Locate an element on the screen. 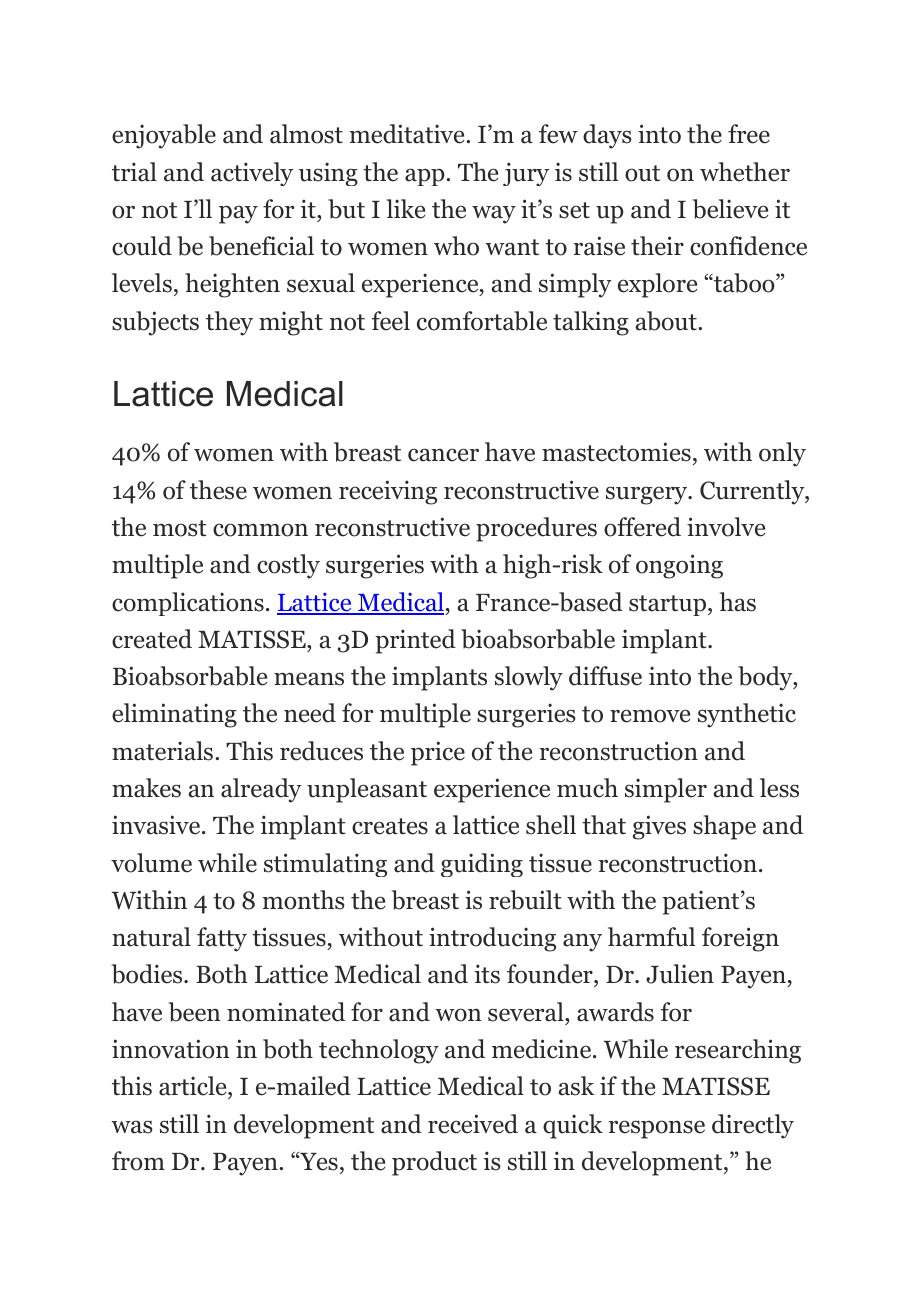 Image resolution: width=924 pixels, height=1308 pixels. created is located at coordinates (152, 639).
